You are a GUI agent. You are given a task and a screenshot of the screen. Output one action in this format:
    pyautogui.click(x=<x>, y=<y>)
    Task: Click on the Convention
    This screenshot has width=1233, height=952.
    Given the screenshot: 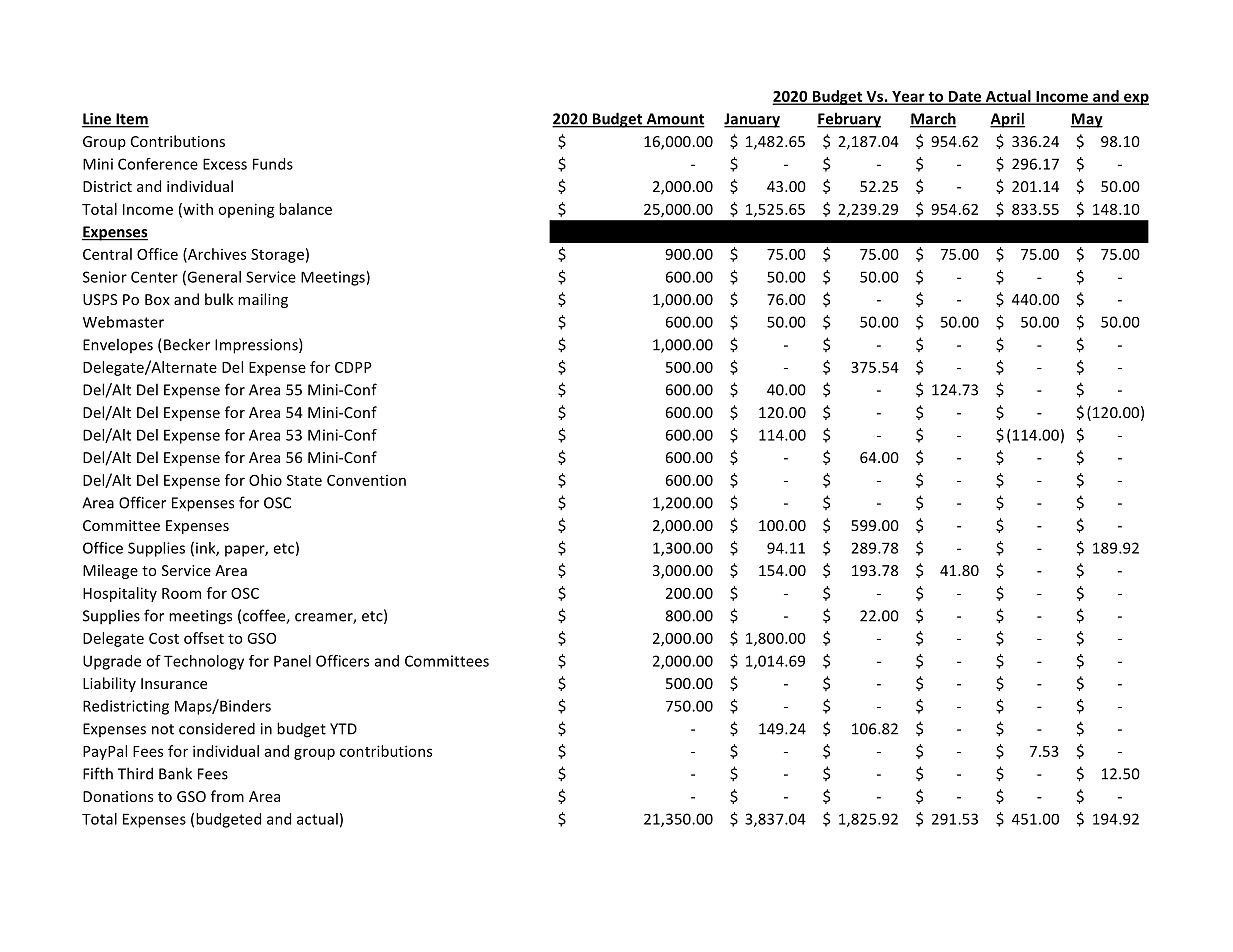 What is the action you would take?
    pyautogui.click(x=366, y=480)
